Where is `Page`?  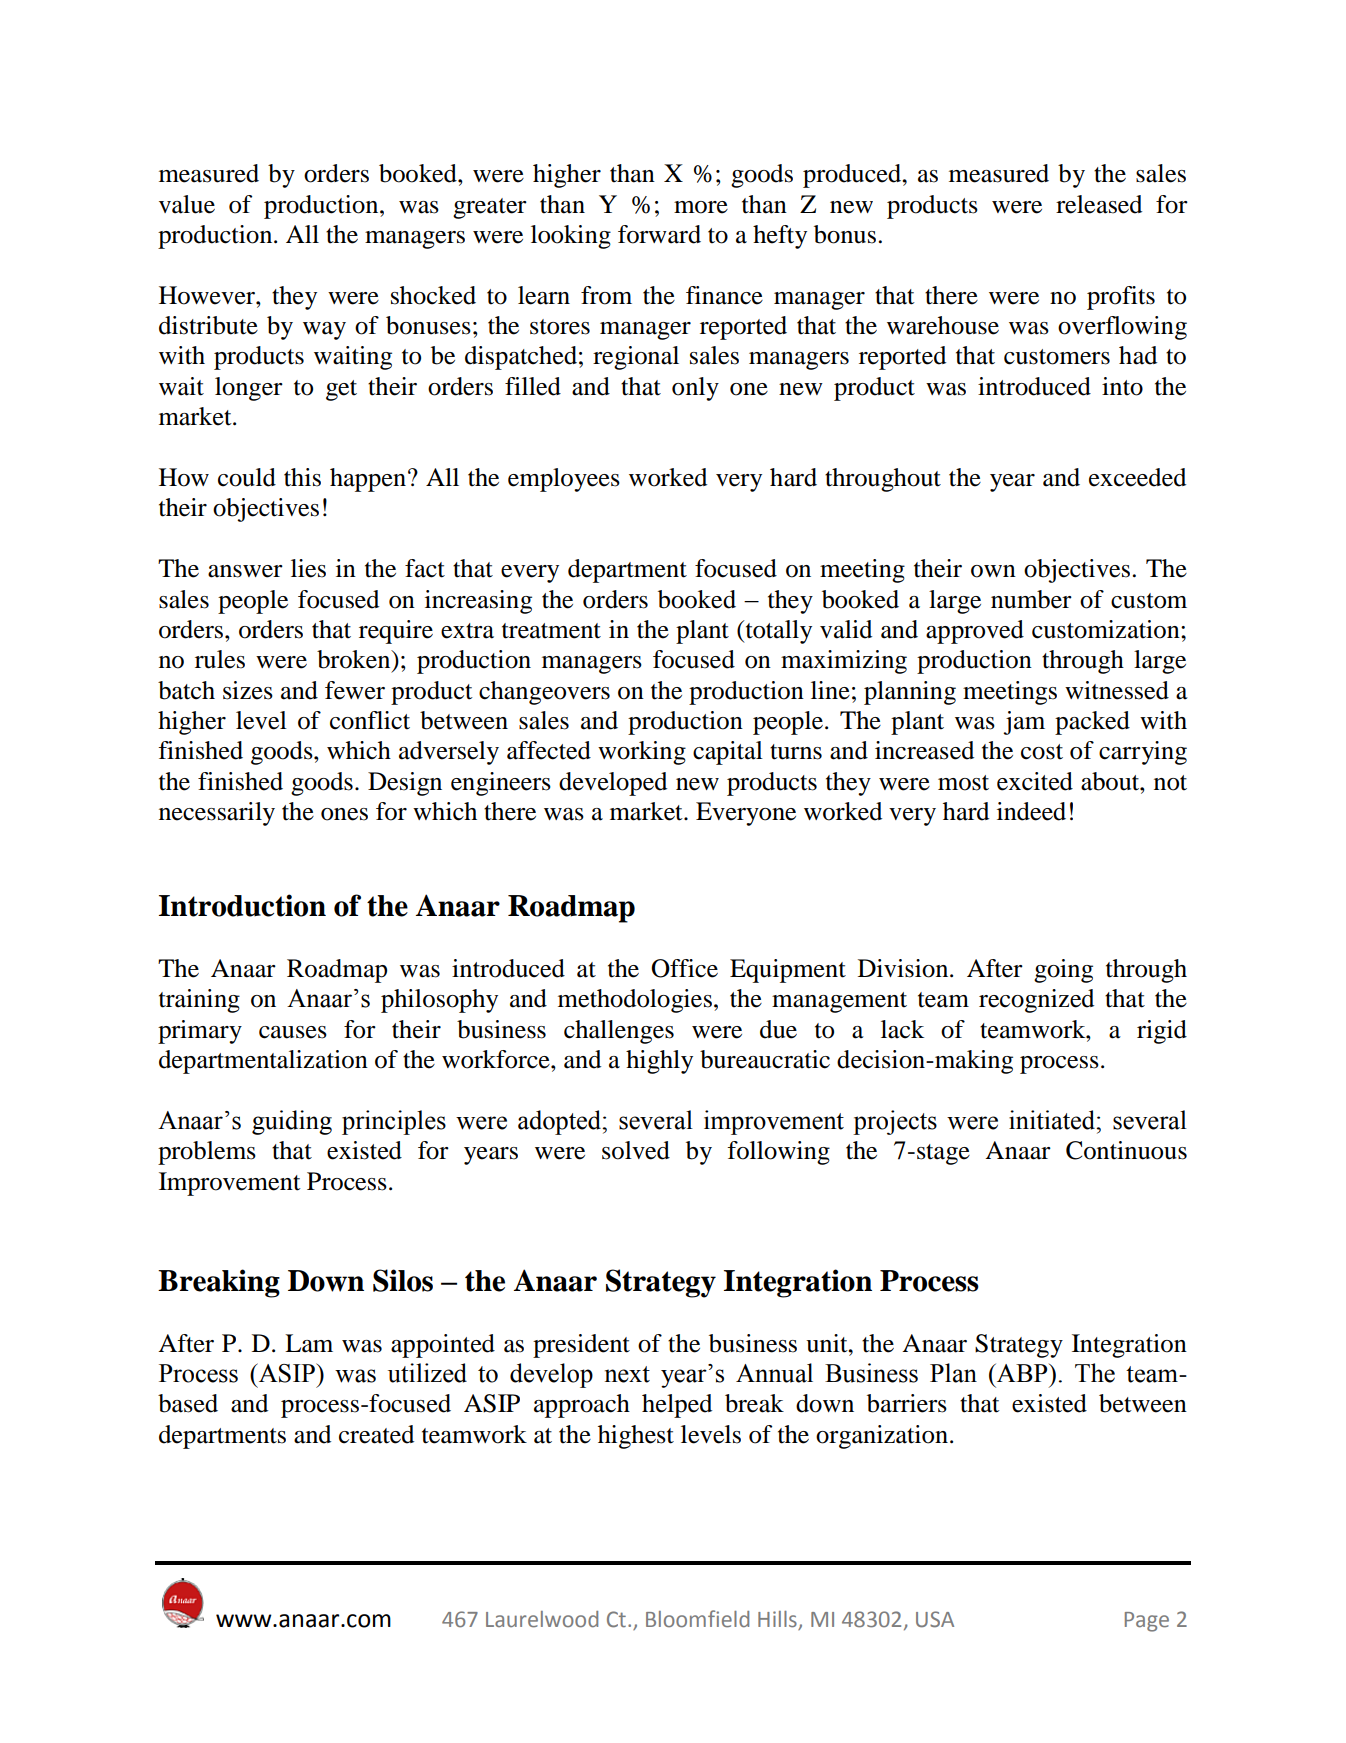 Page is located at coordinates (1147, 1622).
